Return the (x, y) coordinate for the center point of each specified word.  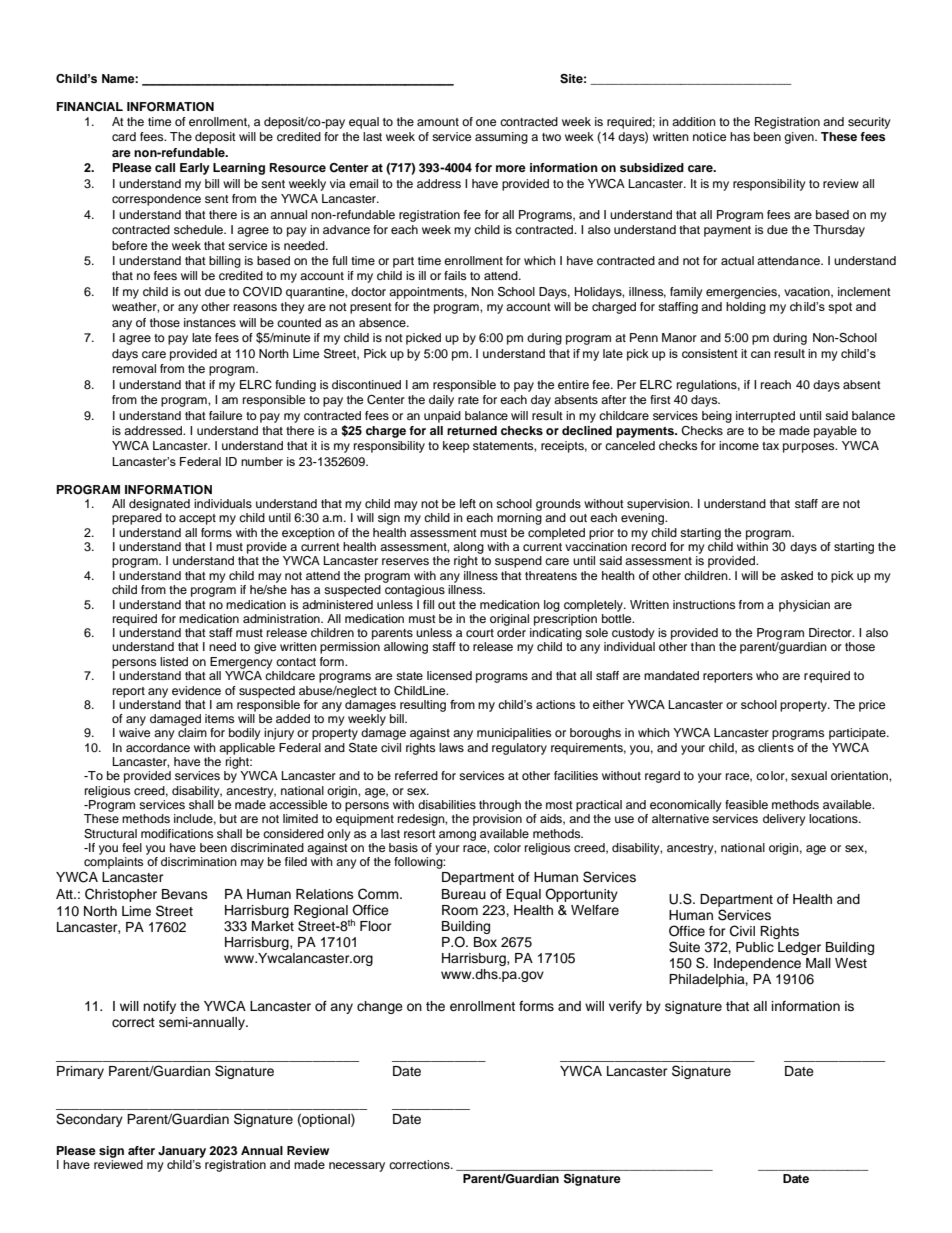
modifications (177, 833)
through (500, 806)
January (182, 1152)
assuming (501, 138)
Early (195, 169)
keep (456, 447)
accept (197, 519)
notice (709, 136)
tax (770, 446)
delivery (784, 820)
